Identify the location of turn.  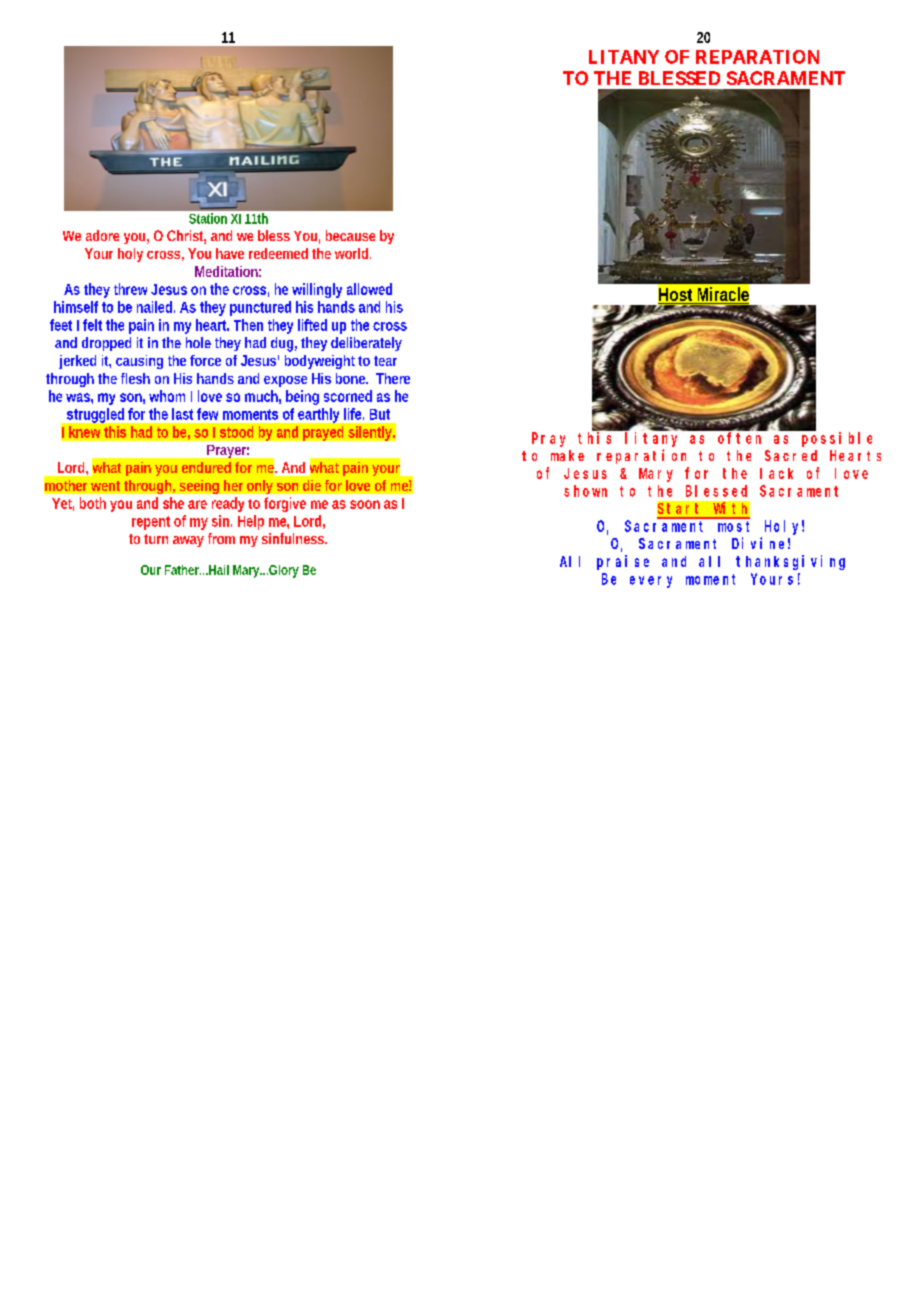
(156, 539).
